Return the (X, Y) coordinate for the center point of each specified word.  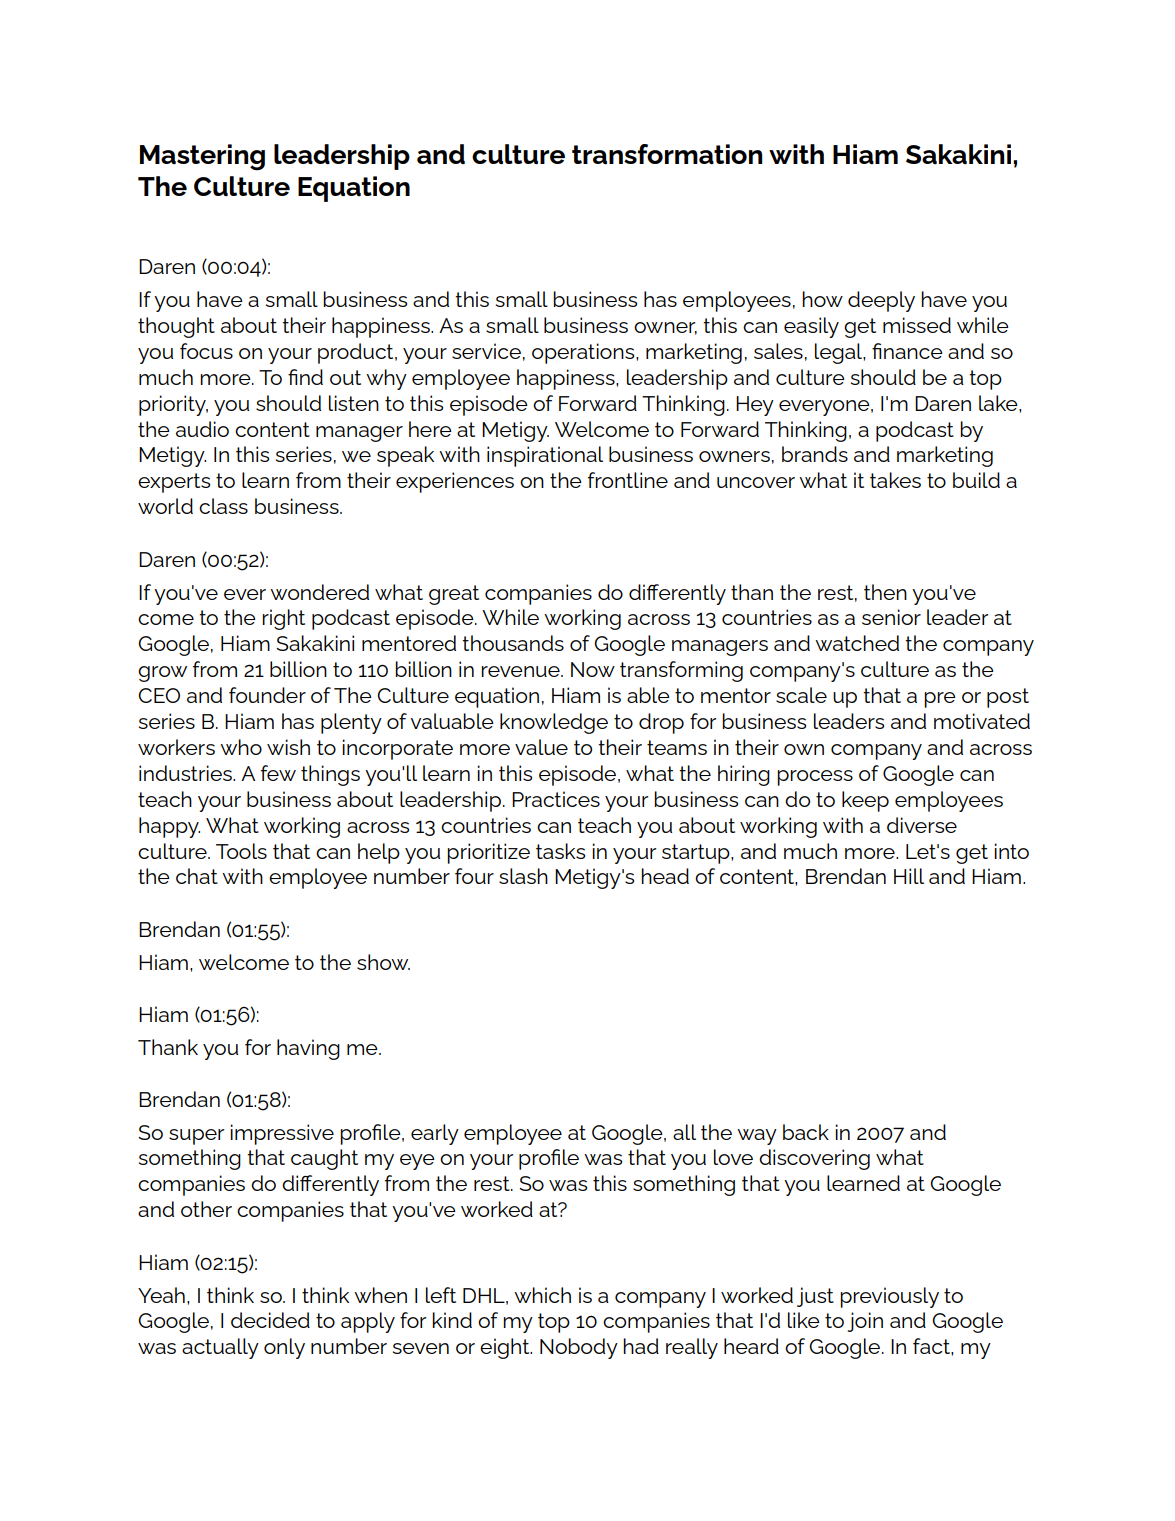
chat (197, 876)
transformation (667, 154)
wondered (319, 592)
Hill (909, 876)
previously (889, 1297)
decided (270, 1320)
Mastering (202, 157)
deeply (881, 301)
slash (523, 876)
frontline (628, 480)
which (542, 1295)
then (885, 592)
